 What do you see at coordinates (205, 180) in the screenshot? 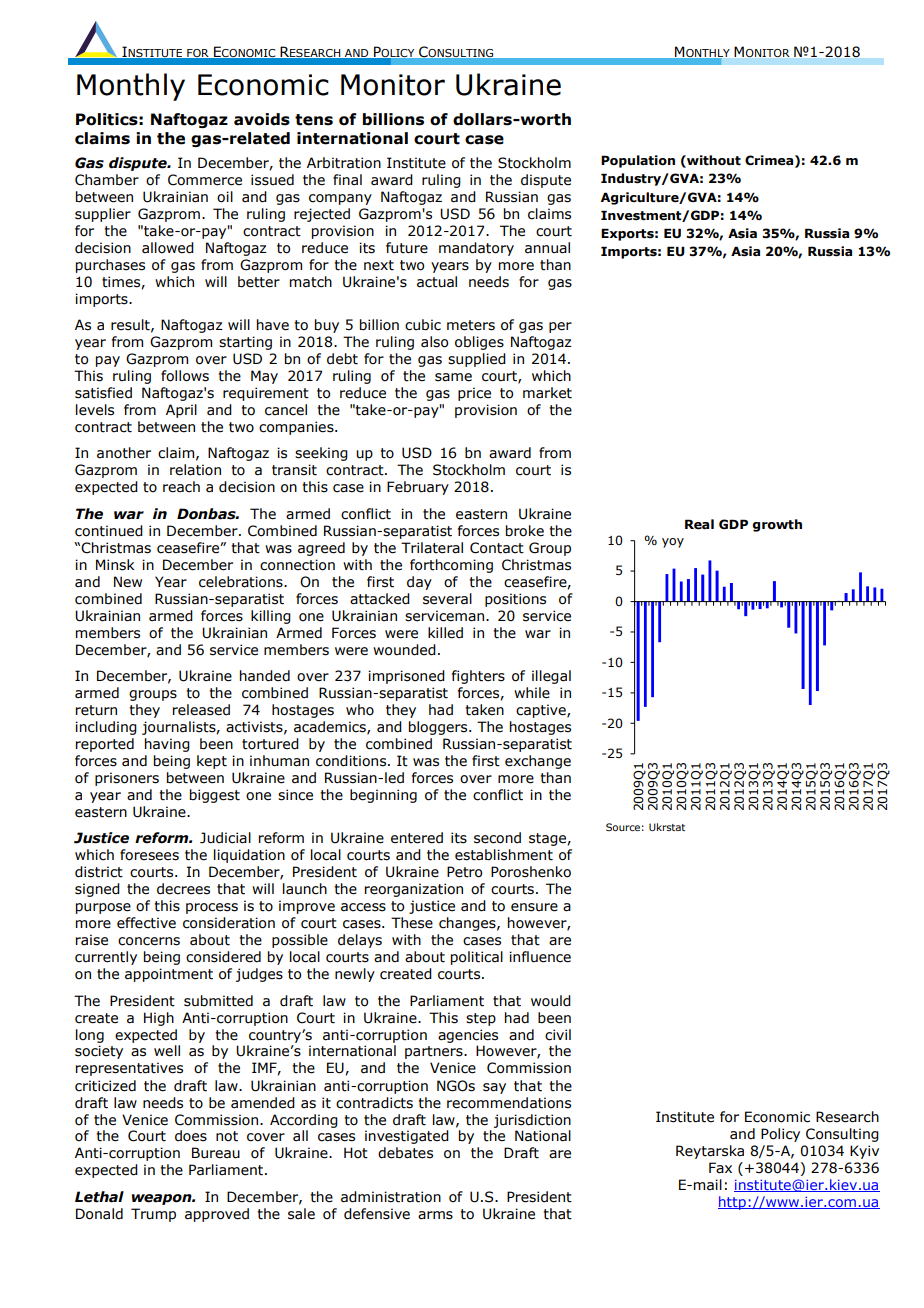
I see `Commerce` at bounding box center [205, 180].
